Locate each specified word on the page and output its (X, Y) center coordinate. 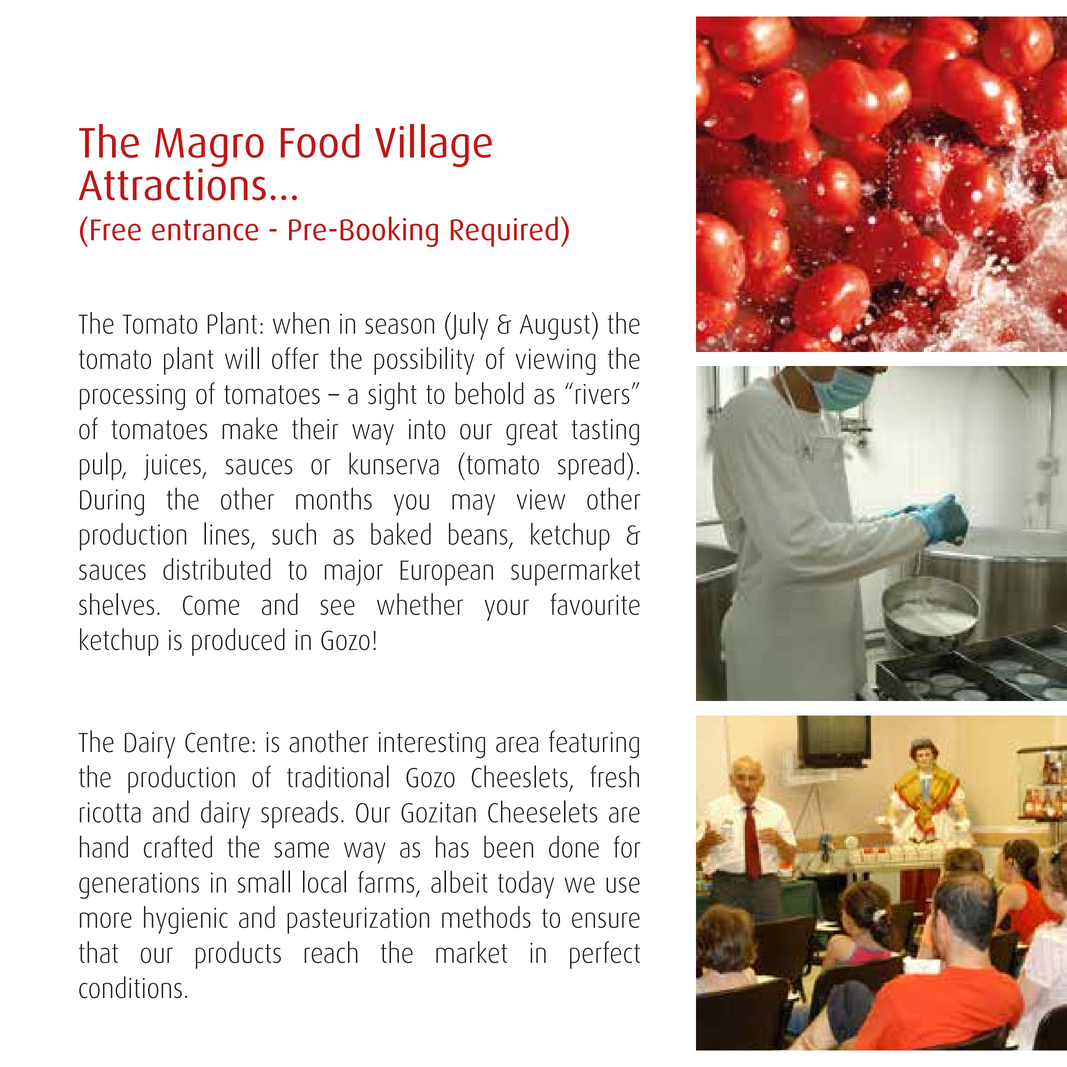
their (315, 428)
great (532, 433)
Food (320, 141)
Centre (217, 742)
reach (331, 952)
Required (504, 231)
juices (173, 467)
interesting (432, 745)
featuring (594, 744)
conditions (130, 987)
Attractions (172, 183)
